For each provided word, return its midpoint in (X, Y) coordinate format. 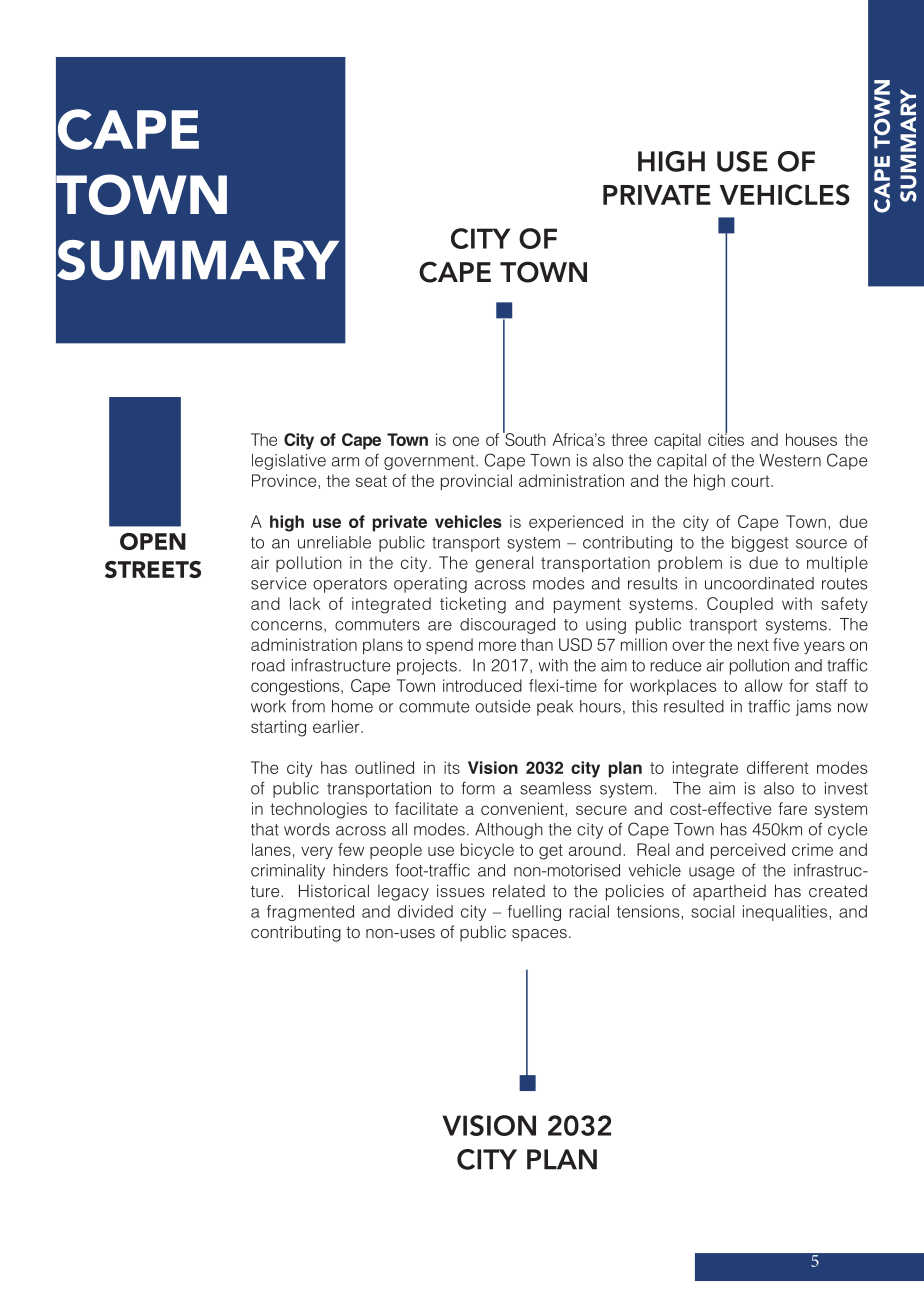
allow (764, 685)
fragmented (310, 913)
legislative (289, 462)
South (524, 438)
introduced (482, 685)
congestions (296, 687)
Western (790, 460)
